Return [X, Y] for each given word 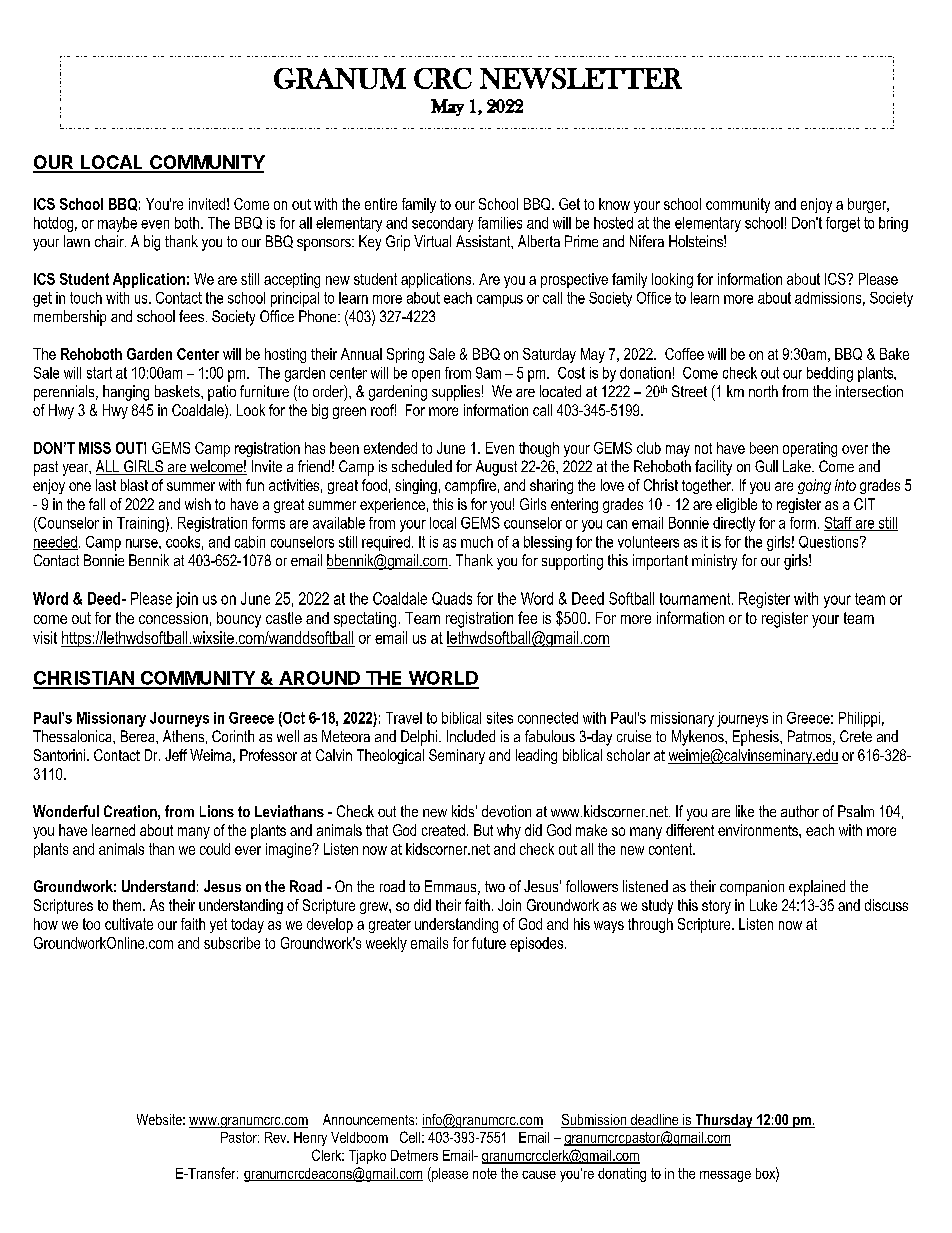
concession [173, 618]
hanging [126, 393]
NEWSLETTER [581, 78]
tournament [696, 599]
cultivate [129, 924]
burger [868, 205]
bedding [830, 374]
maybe [117, 224]
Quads [452, 598]
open [426, 376]
